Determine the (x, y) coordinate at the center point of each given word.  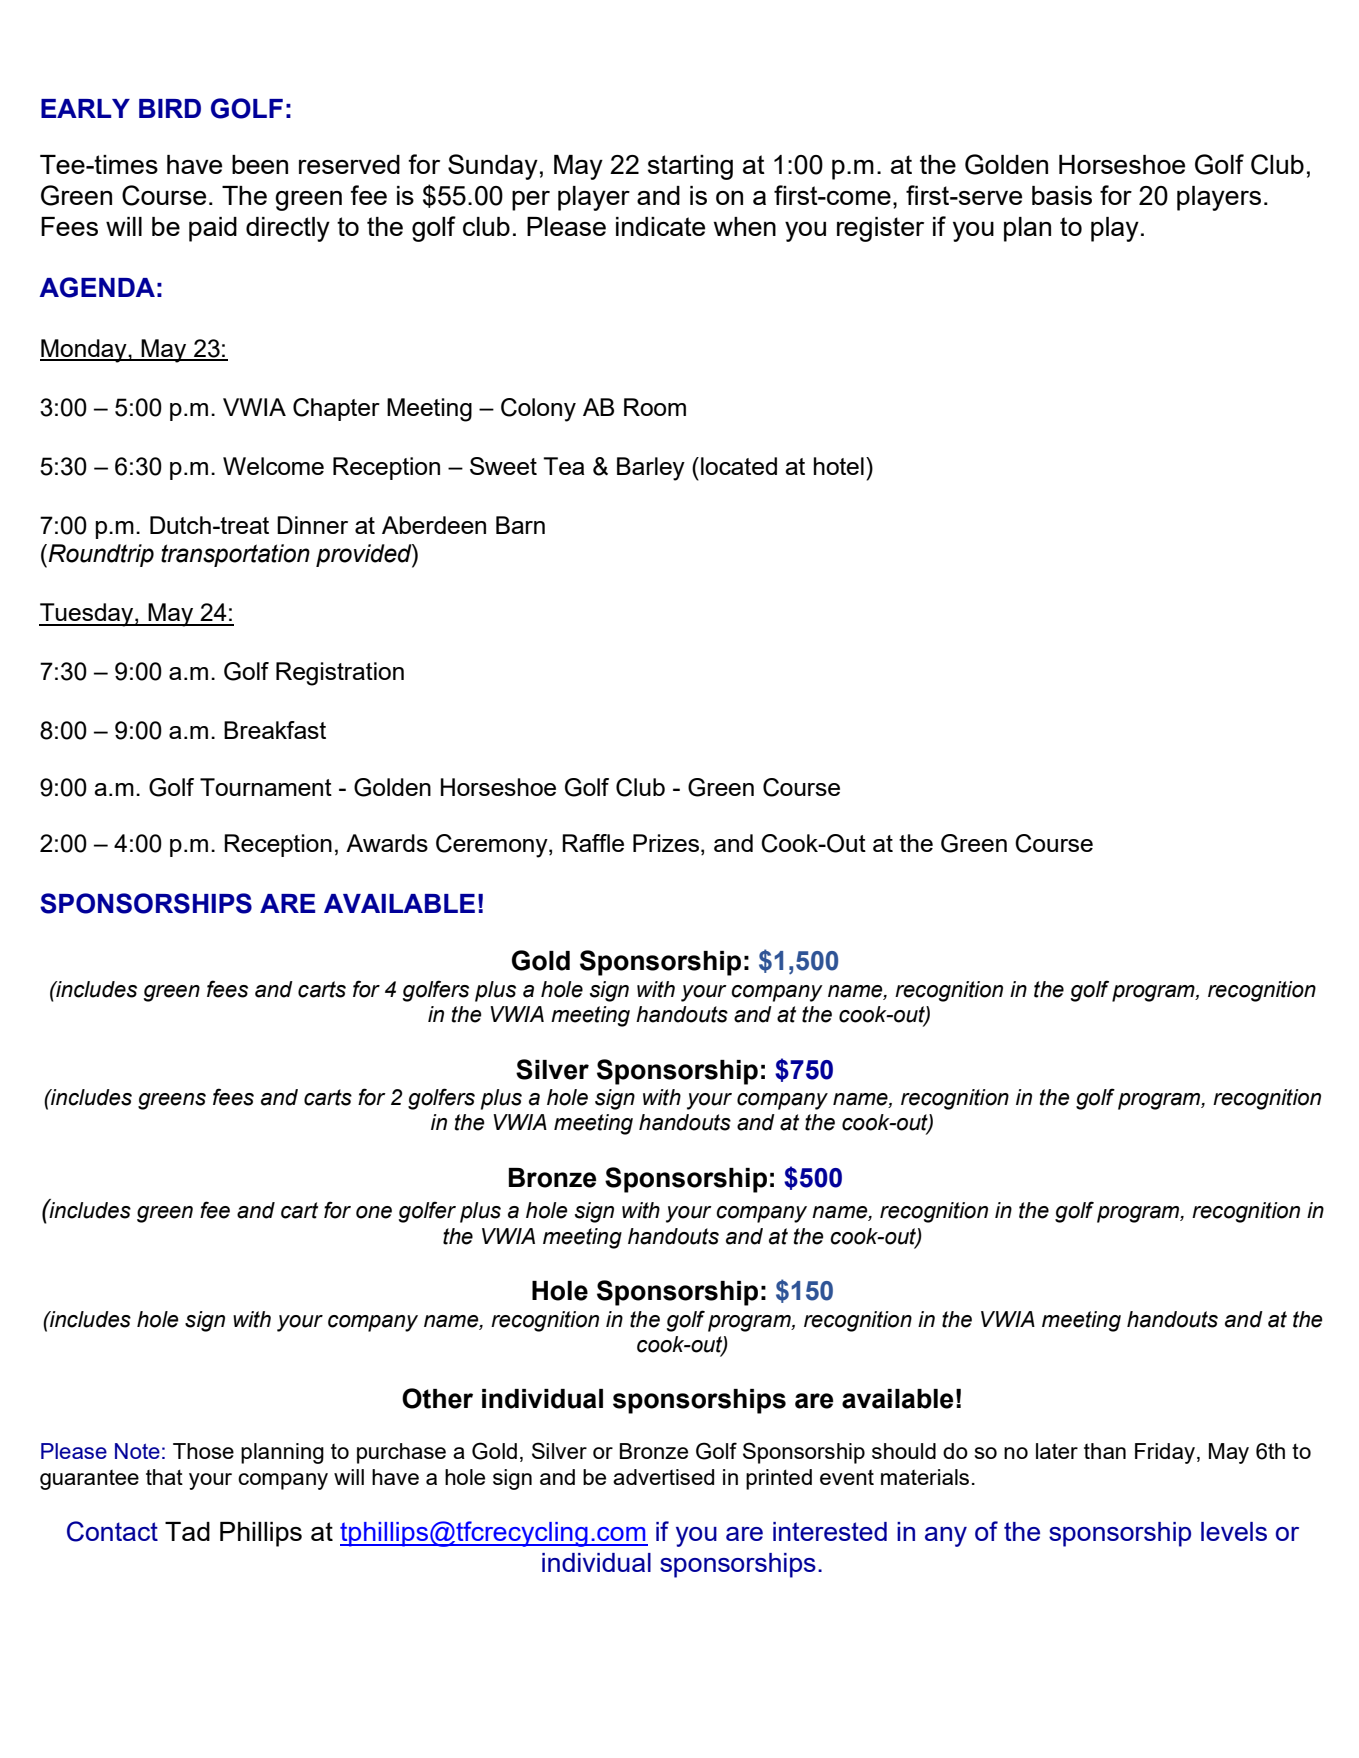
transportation (235, 555)
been (260, 164)
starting (690, 167)
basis (1062, 195)
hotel (839, 466)
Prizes (666, 843)
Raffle (593, 843)
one (374, 1212)
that (164, 1477)
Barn (520, 525)
